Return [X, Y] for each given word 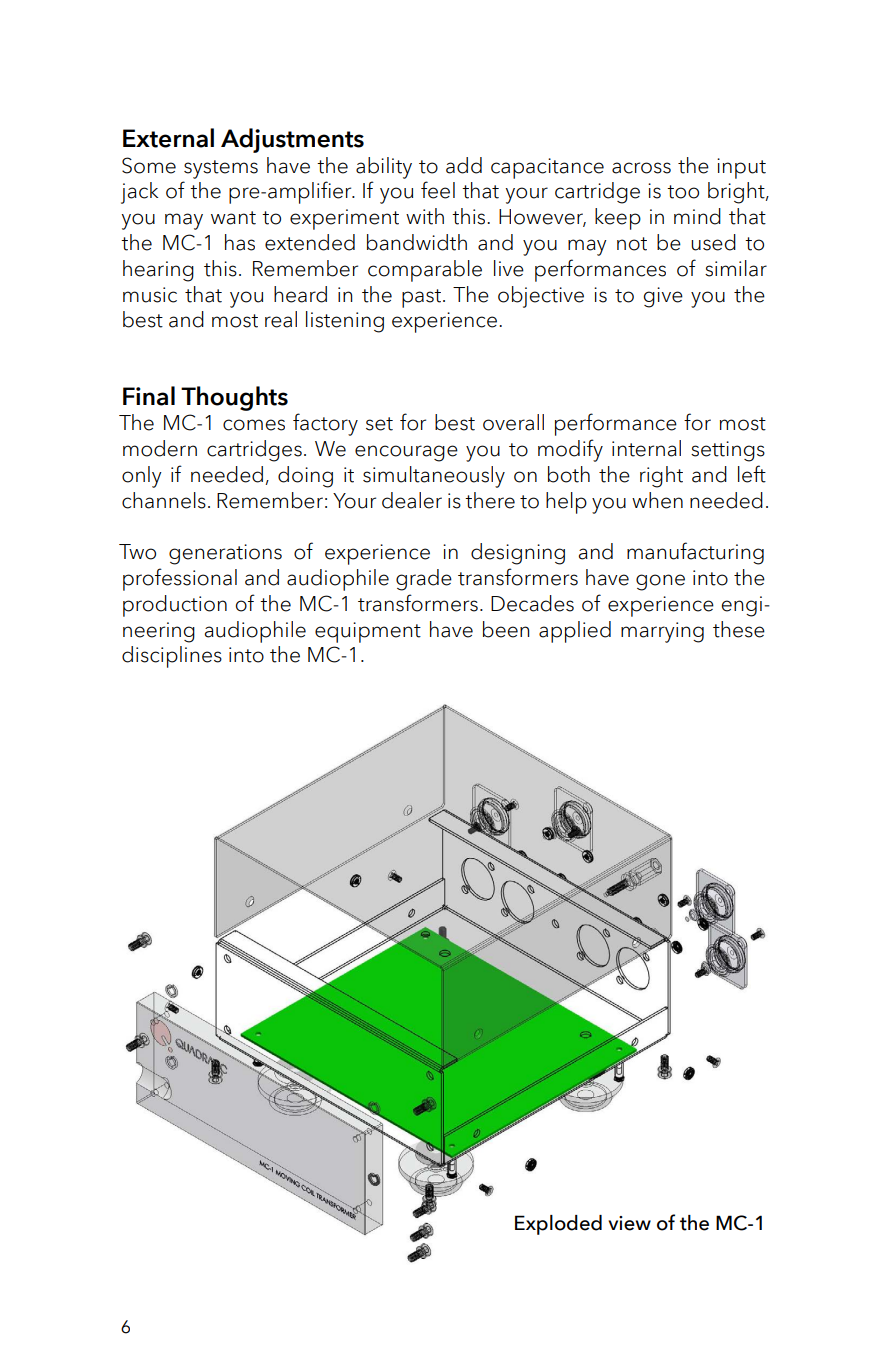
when [657, 500]
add [464, 165]
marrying [662, 632]
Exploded [558, 1225]
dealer [412, 500]
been [506, 629]
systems [221, 169]
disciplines [172, 657]
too [683, 192]
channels [164, 500]
